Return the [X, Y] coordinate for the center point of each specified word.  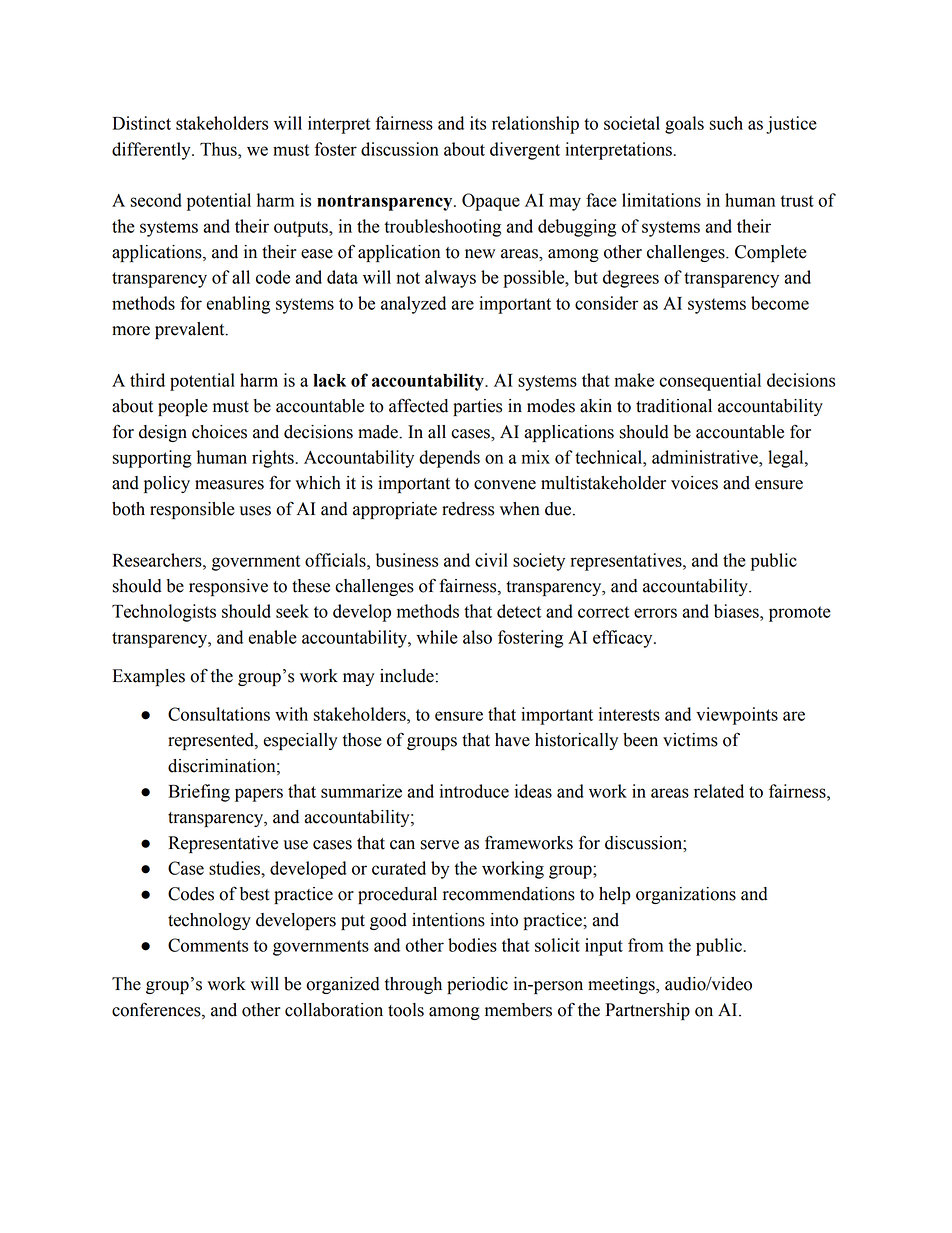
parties [477, 407]
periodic [477, 985]
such [726, 123]
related [719, 791]
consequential [710, 382]
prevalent [191, 330]
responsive [228, 587]
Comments [208, 945]
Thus [219, 149]
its [478, 123]
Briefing [199, 793]
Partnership [647, 1011]
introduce [474, 791]
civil [491, 560]
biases [737, 611]
